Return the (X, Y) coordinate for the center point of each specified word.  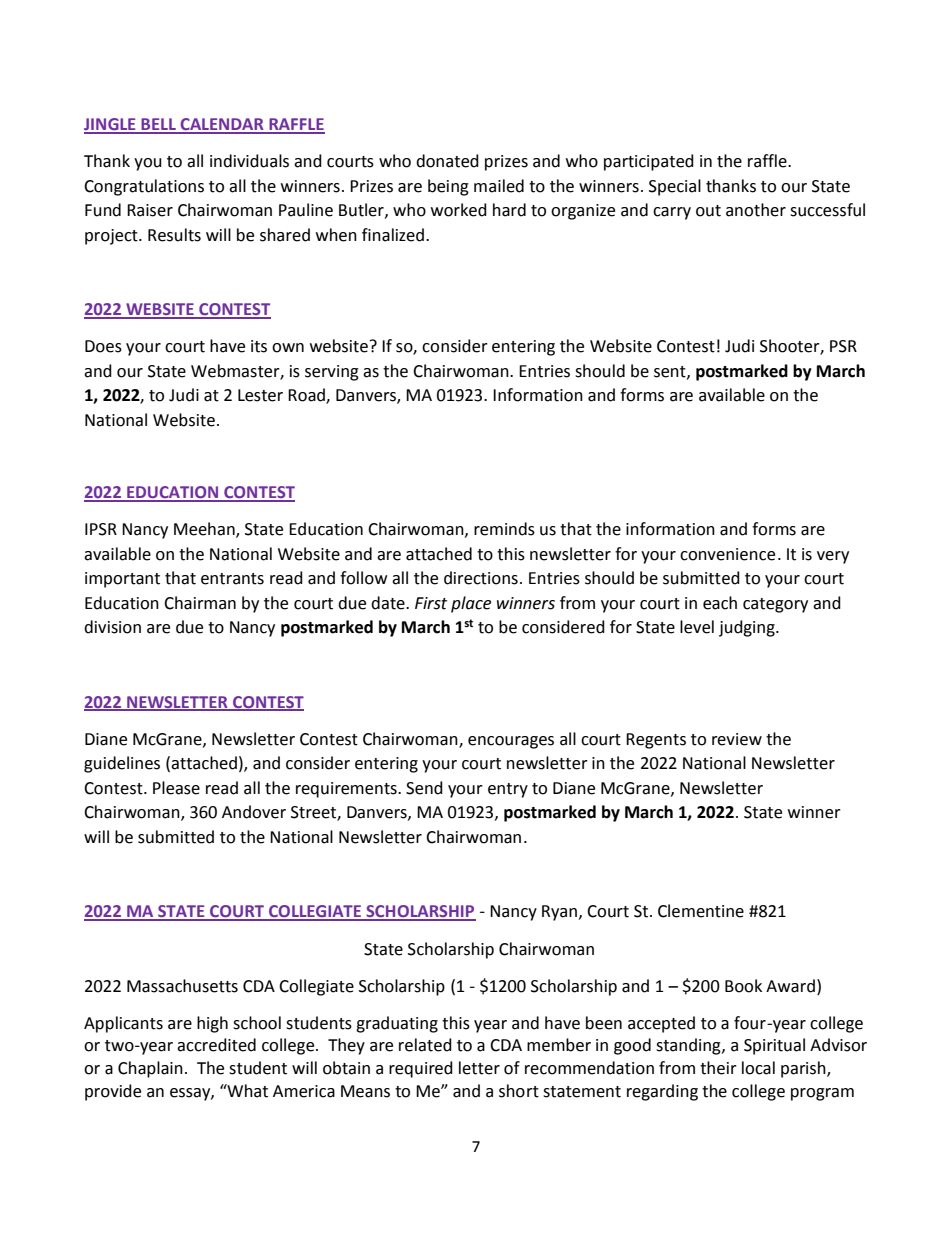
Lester (260, 395)
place (471, 604)
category (775, 605)
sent (671, 372)
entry (508, 790)
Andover (254, 812)
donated (447, 161)
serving (332, 373)
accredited (216, 1045)
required (421, 1069)
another (756, 210)
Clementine (701, 911)
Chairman (200, 603)
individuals (249, 161)
